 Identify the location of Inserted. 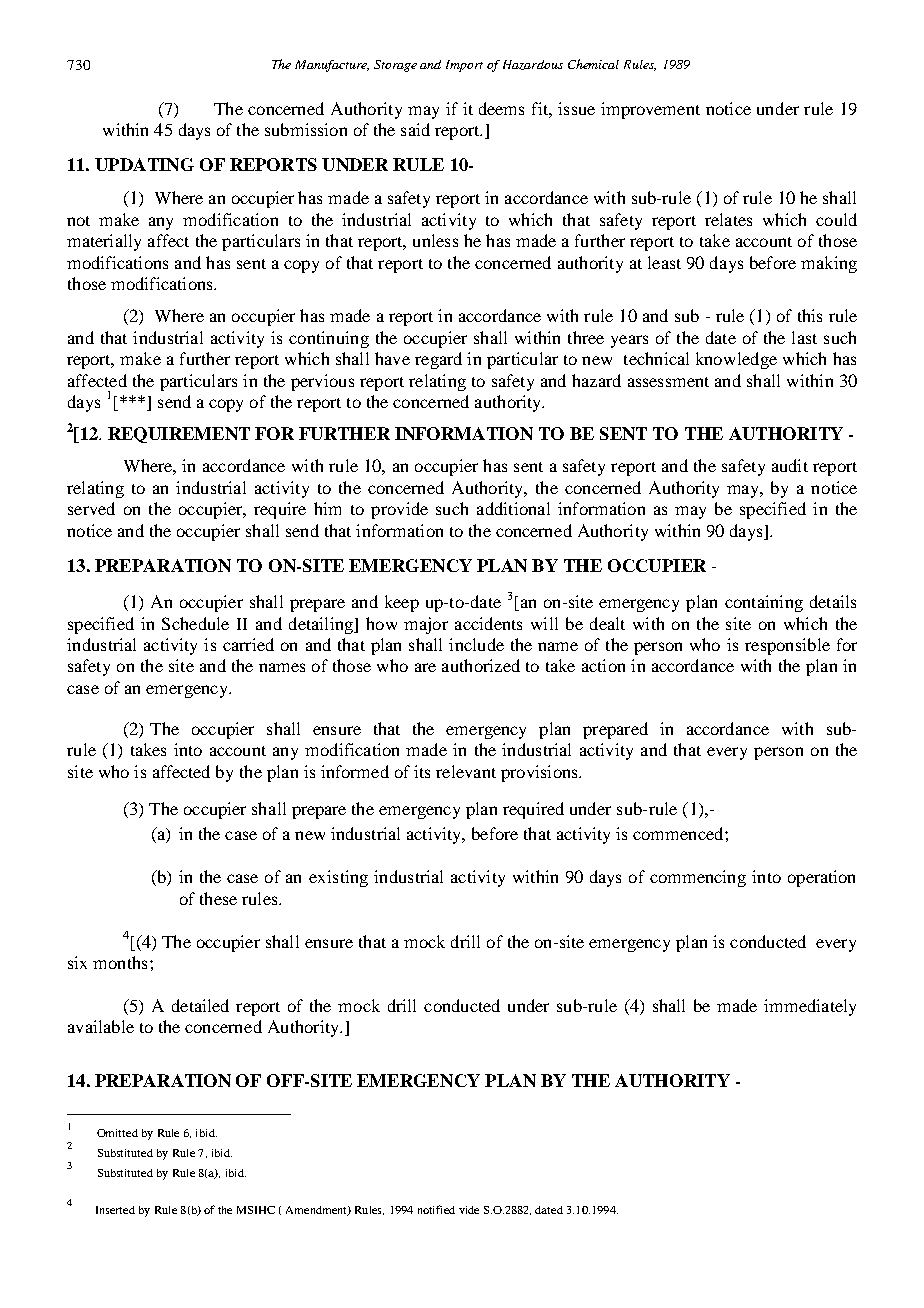
(115, 1210).
